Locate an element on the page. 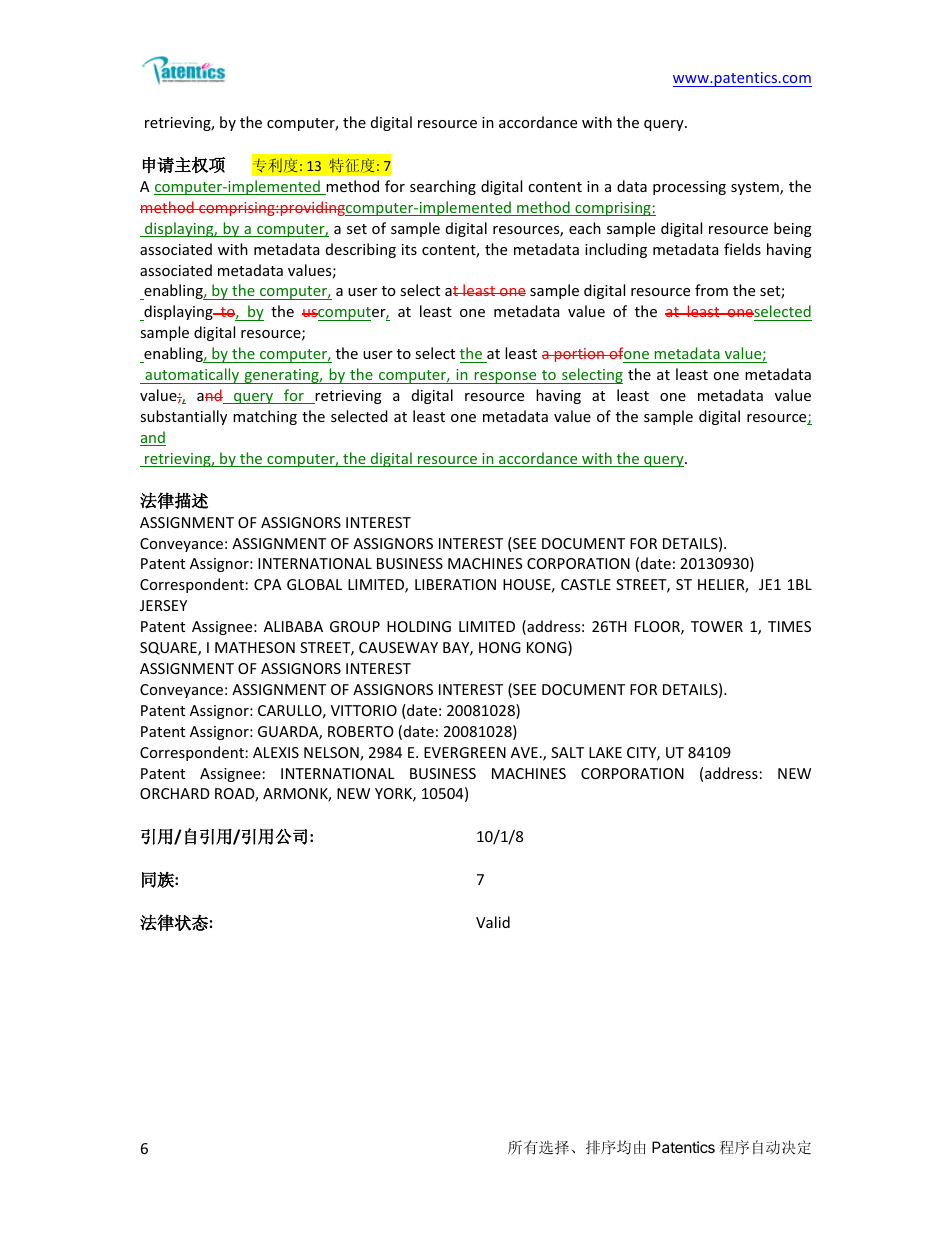  LIBERATION is located at coordinates (455, 584).
